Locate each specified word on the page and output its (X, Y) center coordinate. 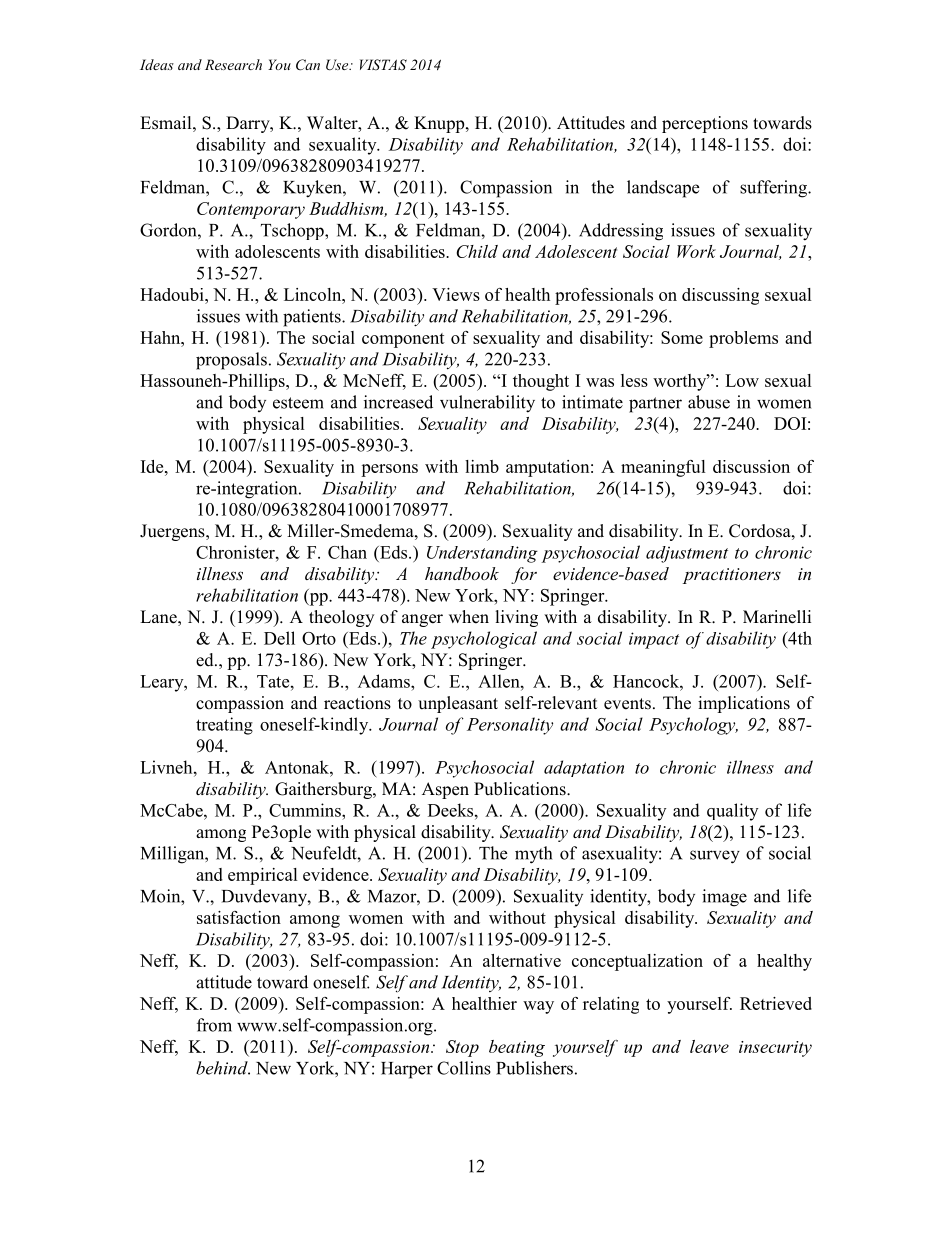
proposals (231, 361)
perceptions (705, 124)
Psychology (693, 726)
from (214, 1025)
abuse (709, 402)
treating (224, 726)
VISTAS (383, 65)
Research (233, 64)
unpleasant (458, 704)
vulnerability (487, 404)
